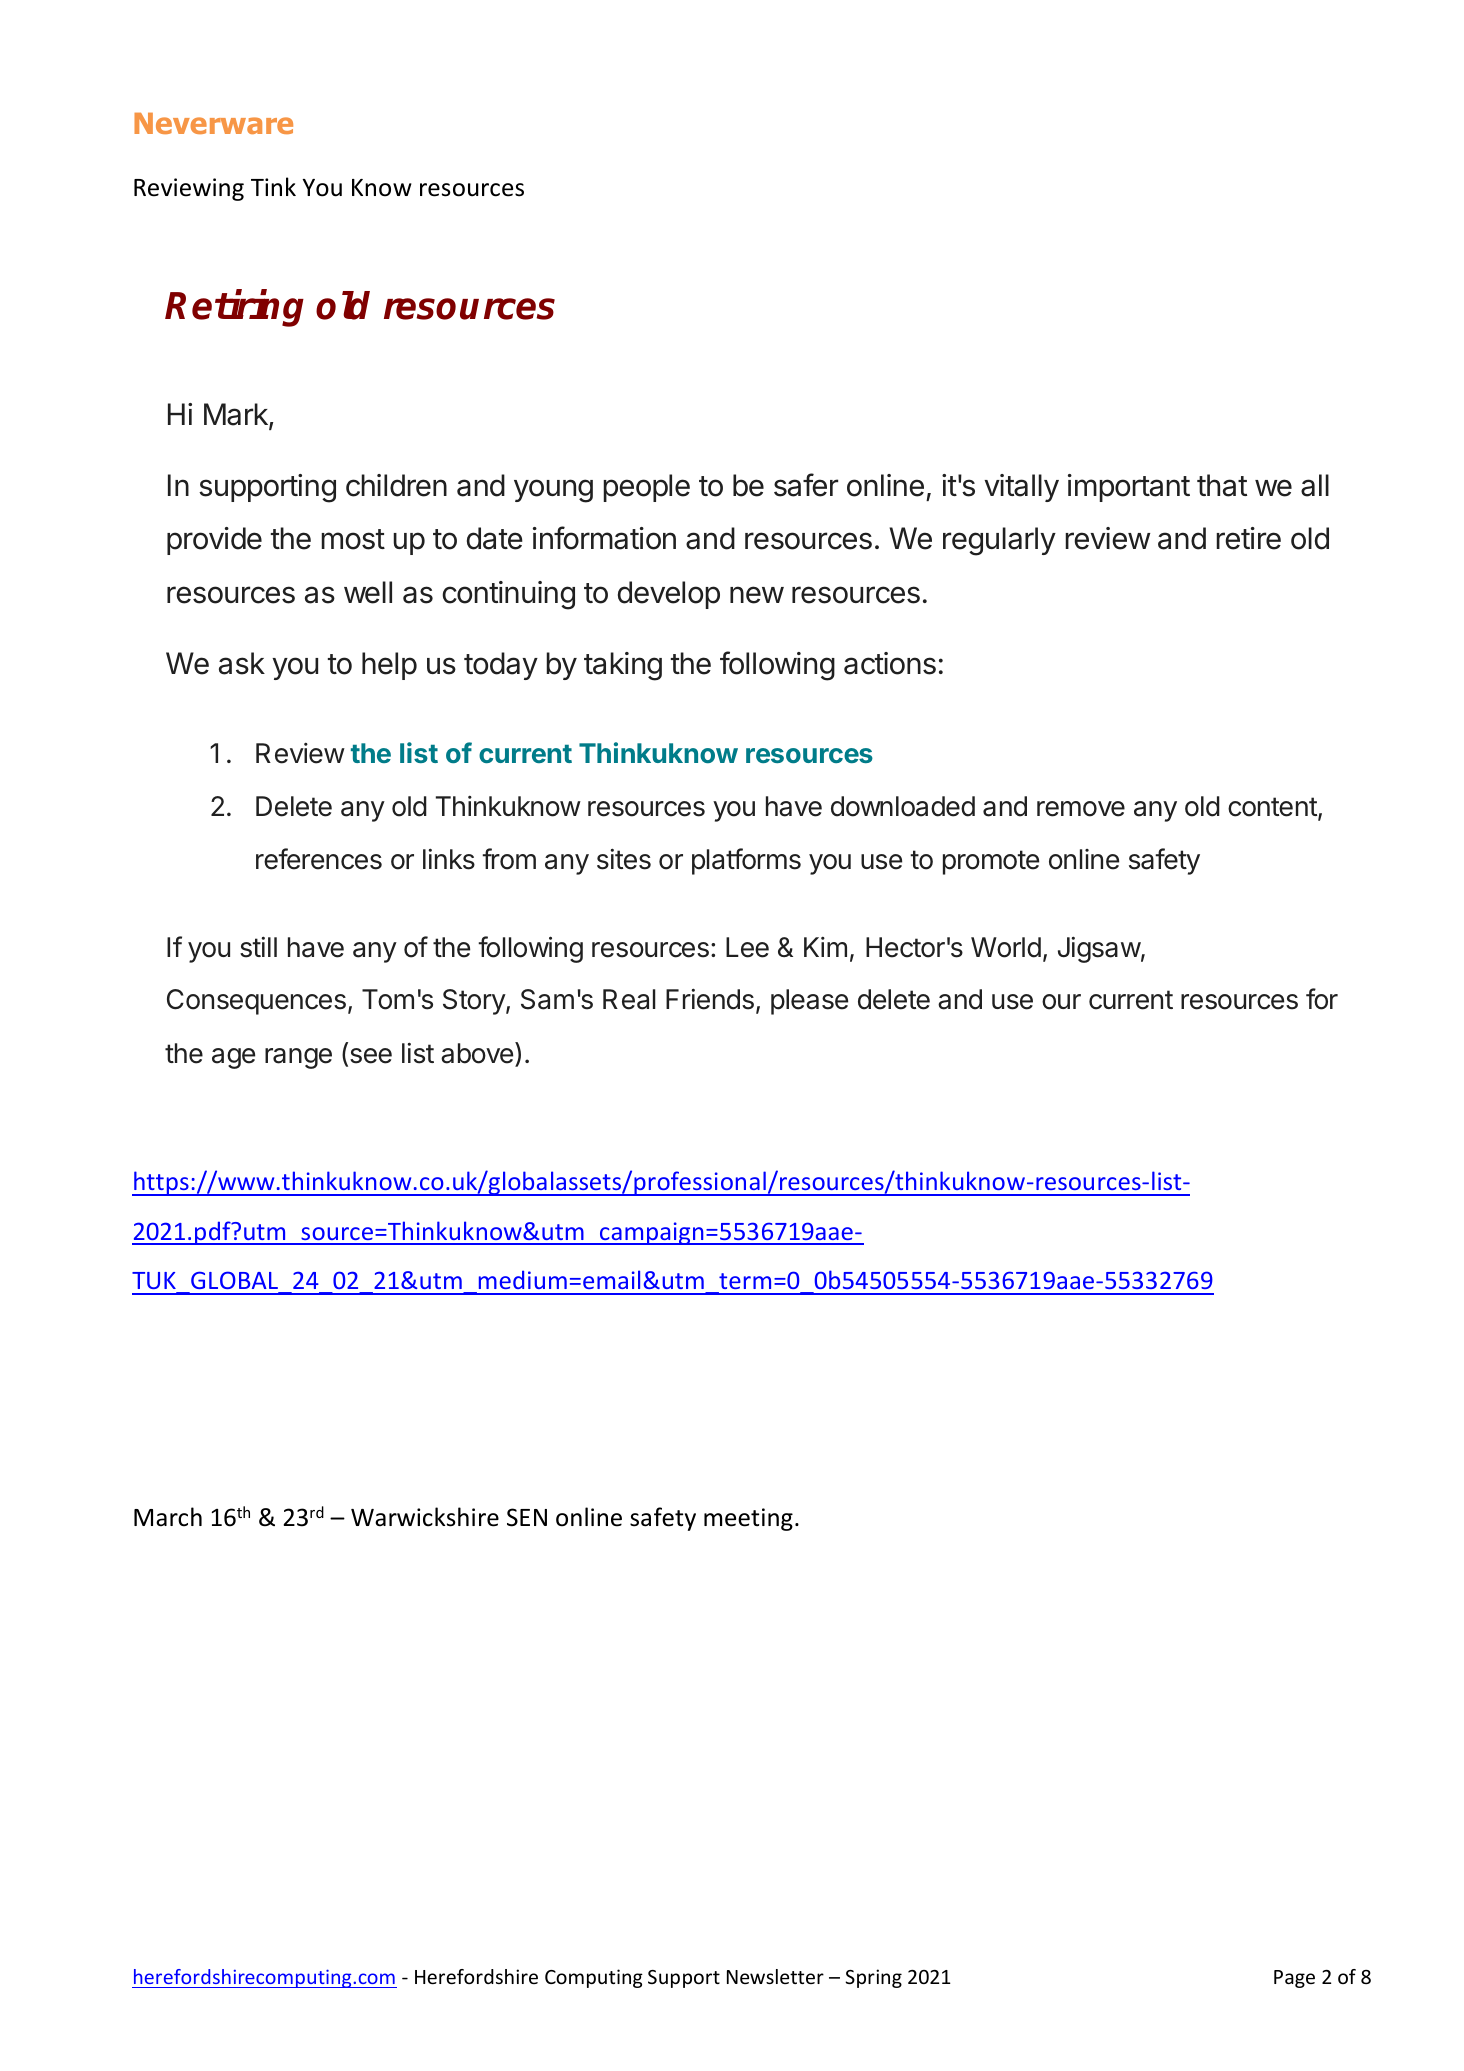  Describe the element at coordinates (710, 999) in the screenshot. I see `Friends` at that location.
